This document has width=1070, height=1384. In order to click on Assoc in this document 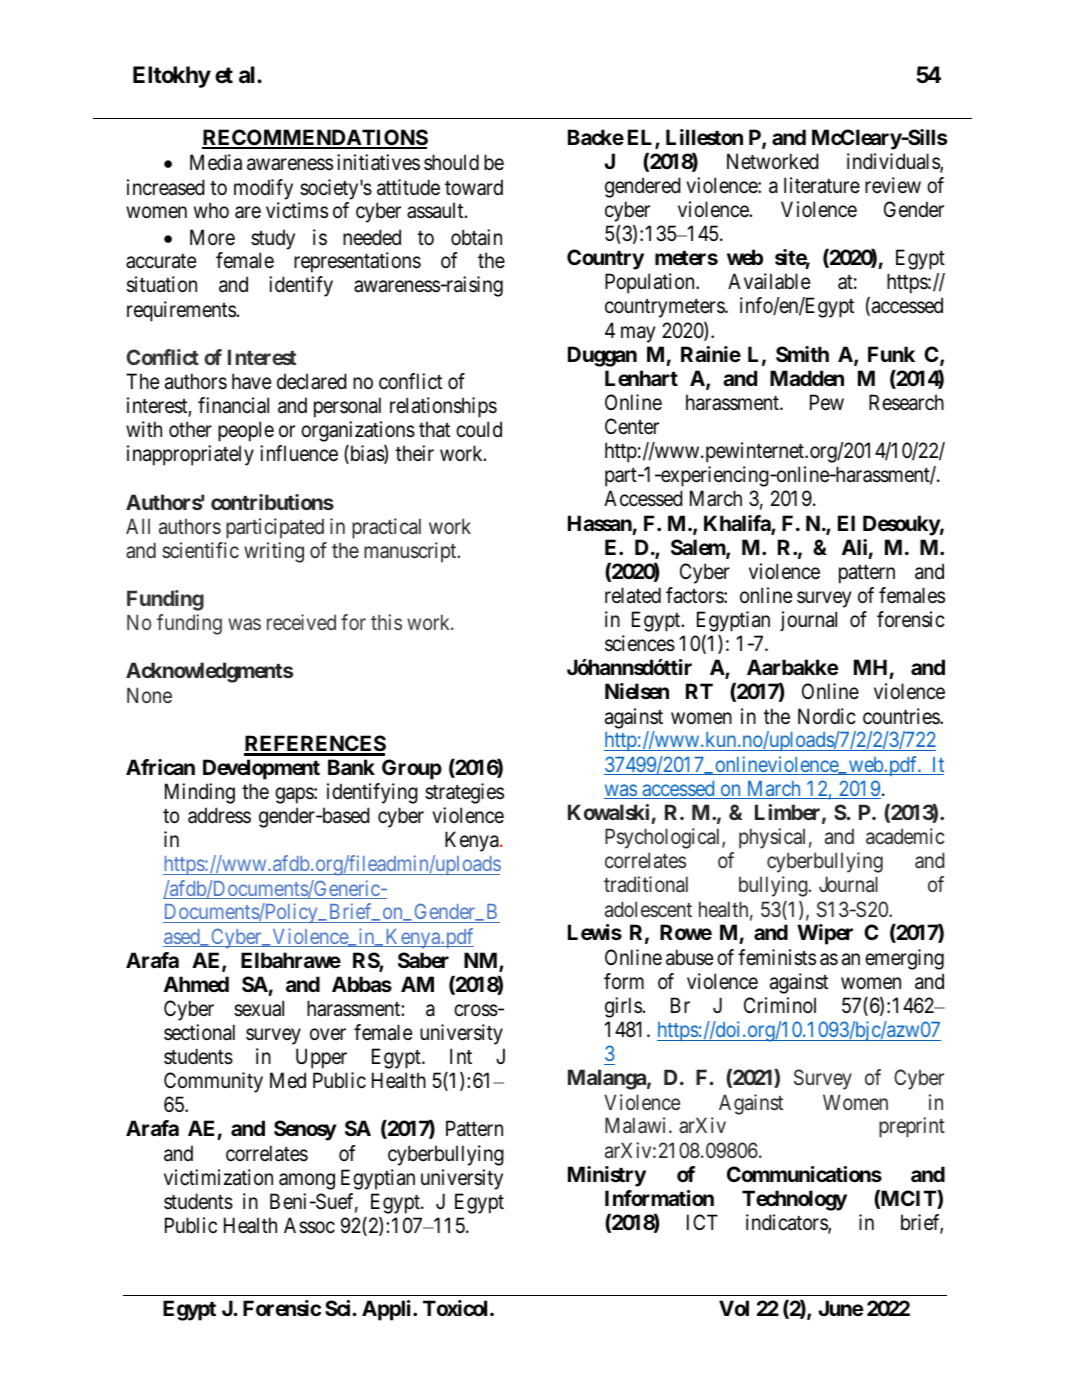, I will do `click(309, 1225)`.
